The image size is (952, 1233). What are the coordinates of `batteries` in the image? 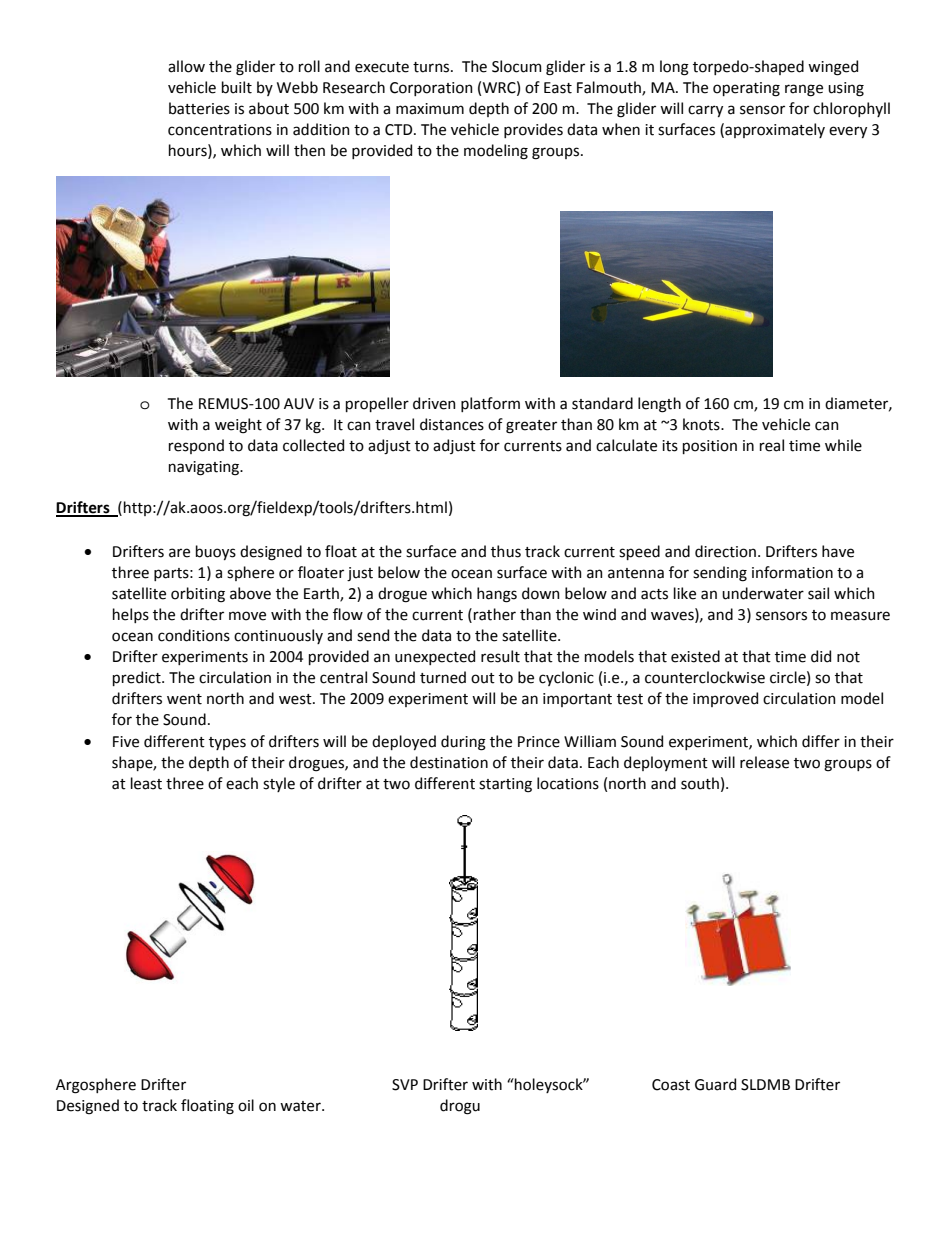 It's located at (199, 108).
